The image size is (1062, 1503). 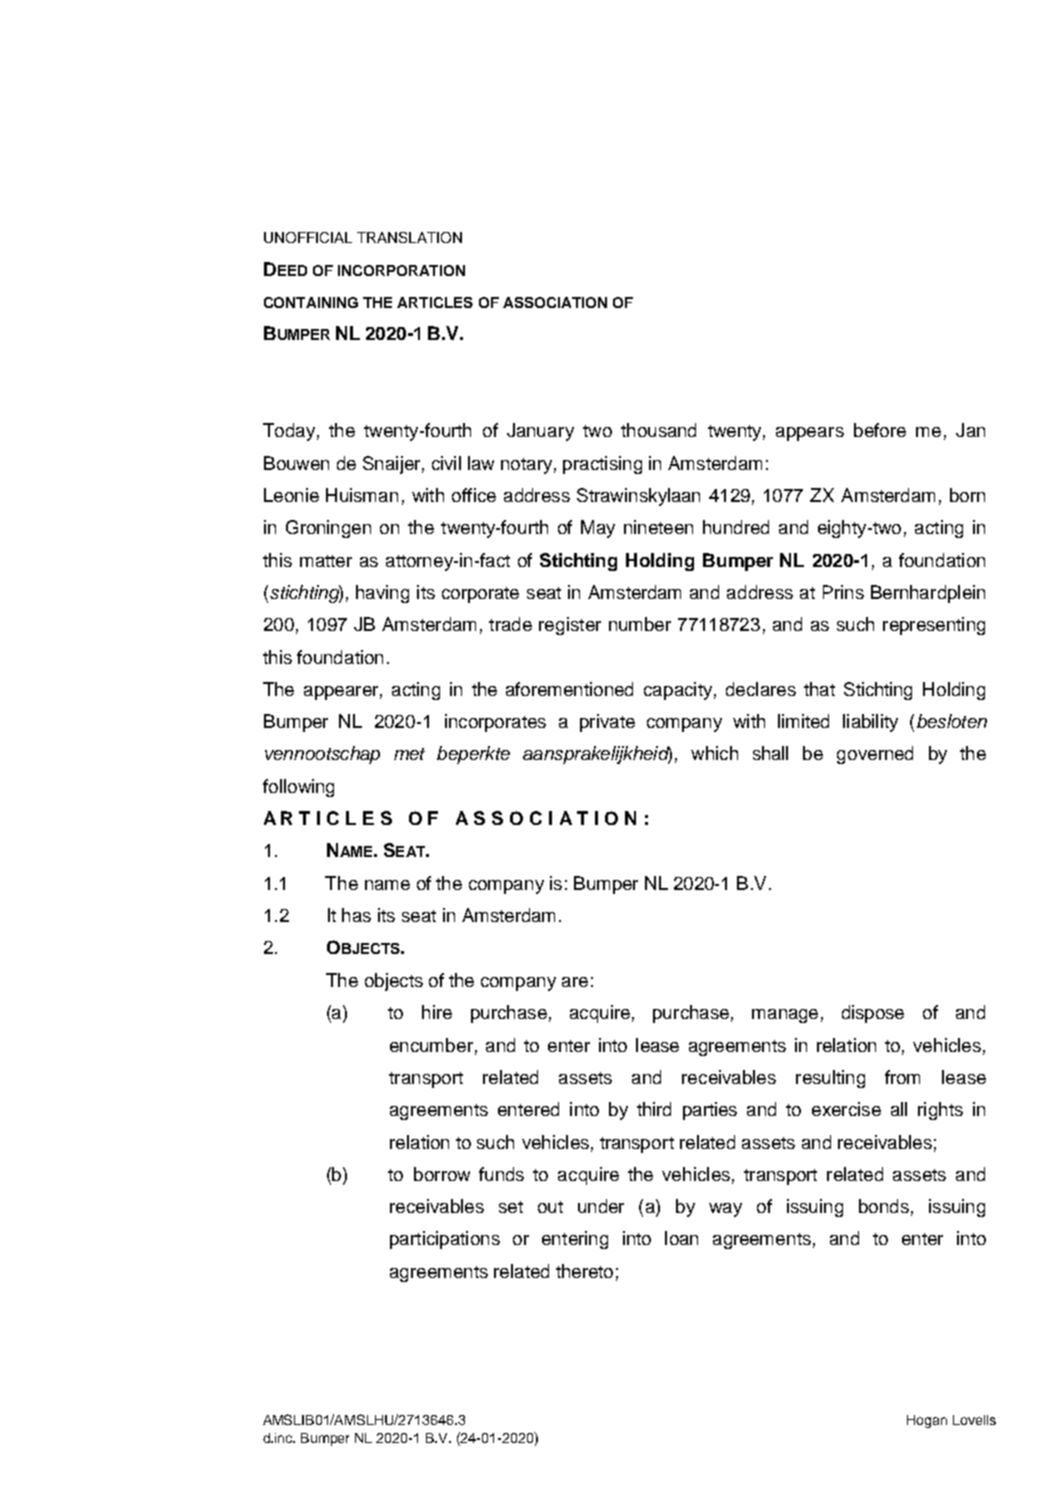 What do you see at coordinates (873, 1014) in the image?
I see `dispose` at bounding box center [873, 1014].
